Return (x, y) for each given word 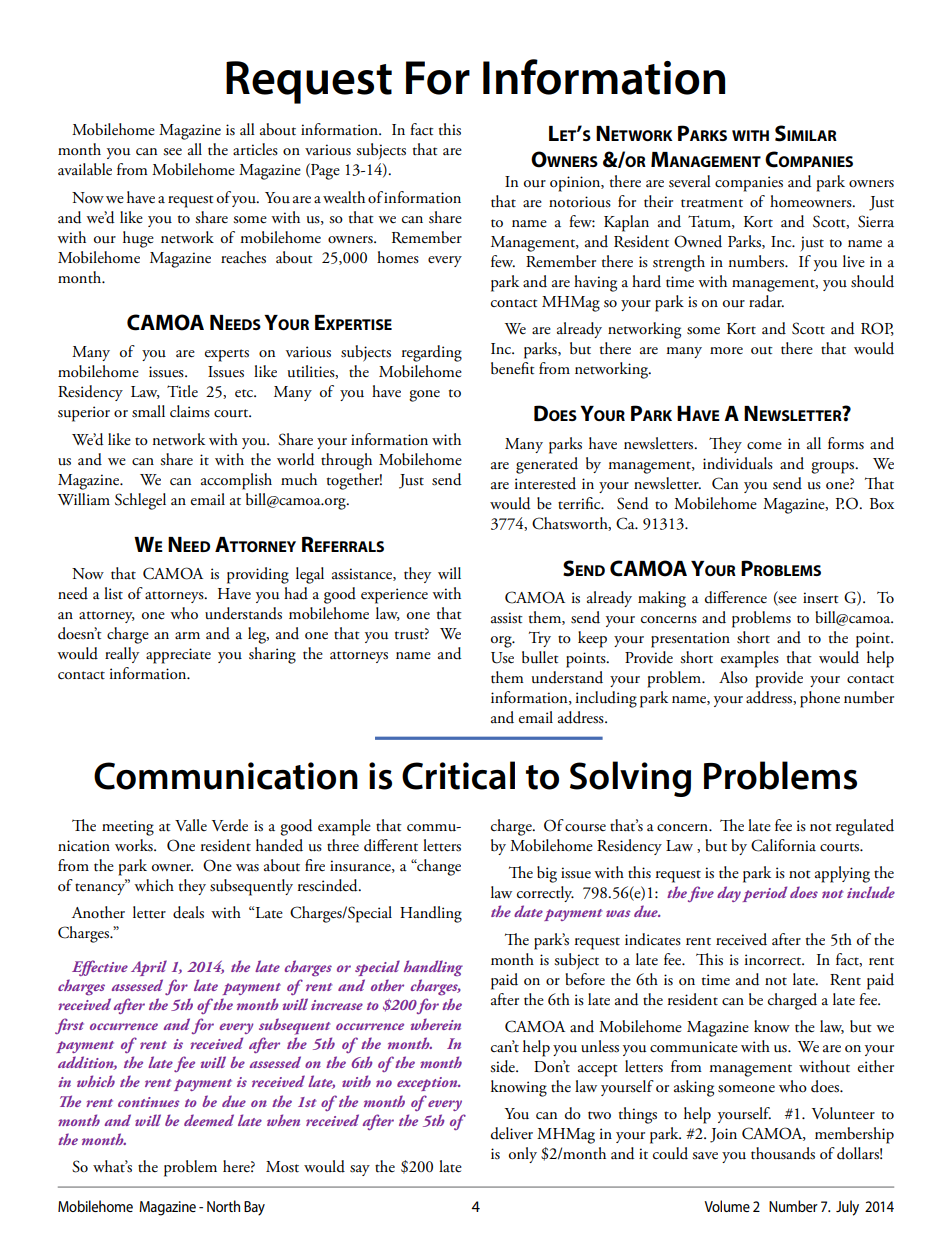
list (113, 593)
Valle (191, 825)
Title (182, 391)
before (585, 979)
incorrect (774, 960)
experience (394, 596)
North (223, 1206)
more (726, 351)
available (85, 169)
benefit (513, 368)
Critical (458, 775)
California (783, 845)
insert (821, 598)
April (149, 968)
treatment (712, 203)
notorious (580, 202)
